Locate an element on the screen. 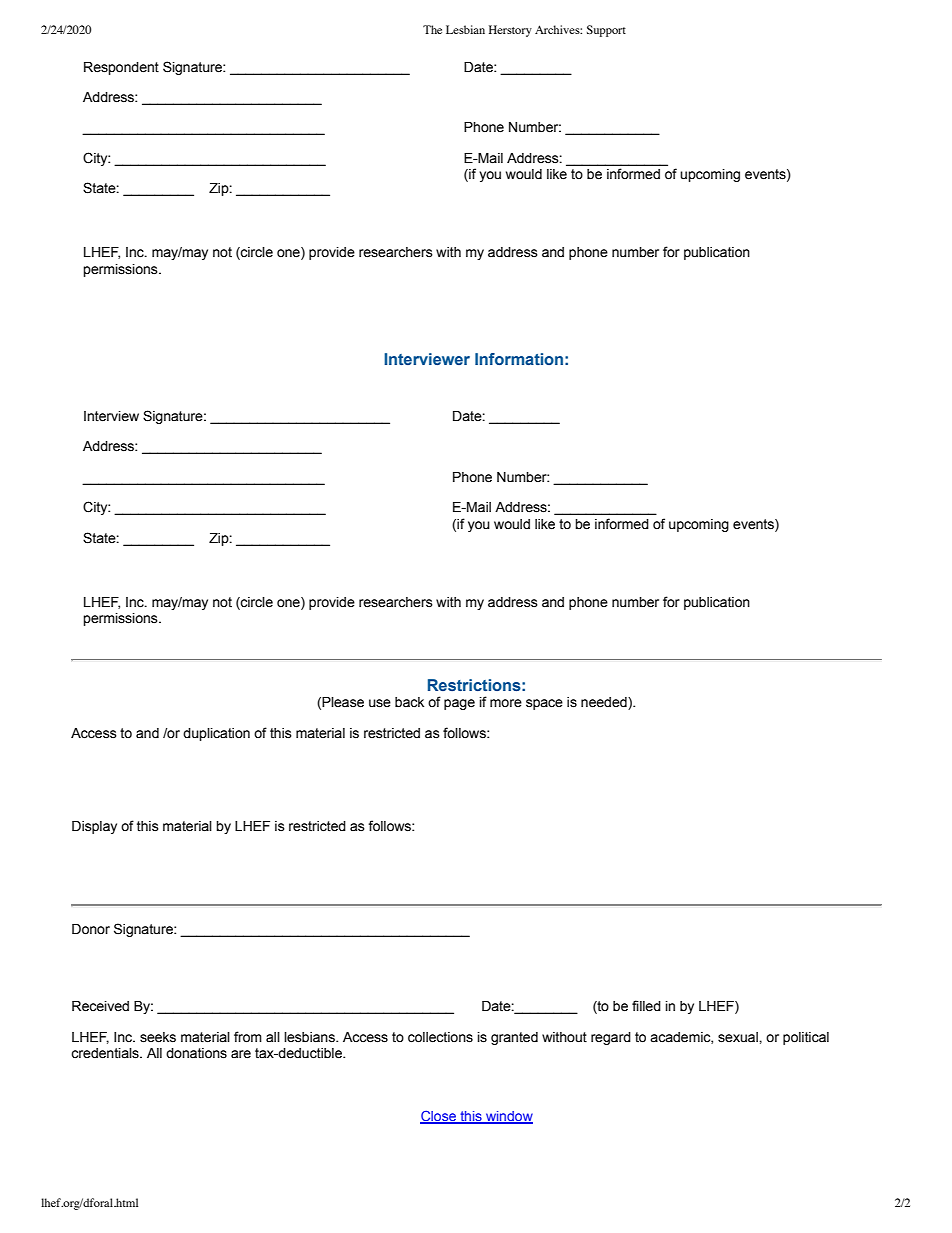  Close is located at coordinates (439, 1117).
